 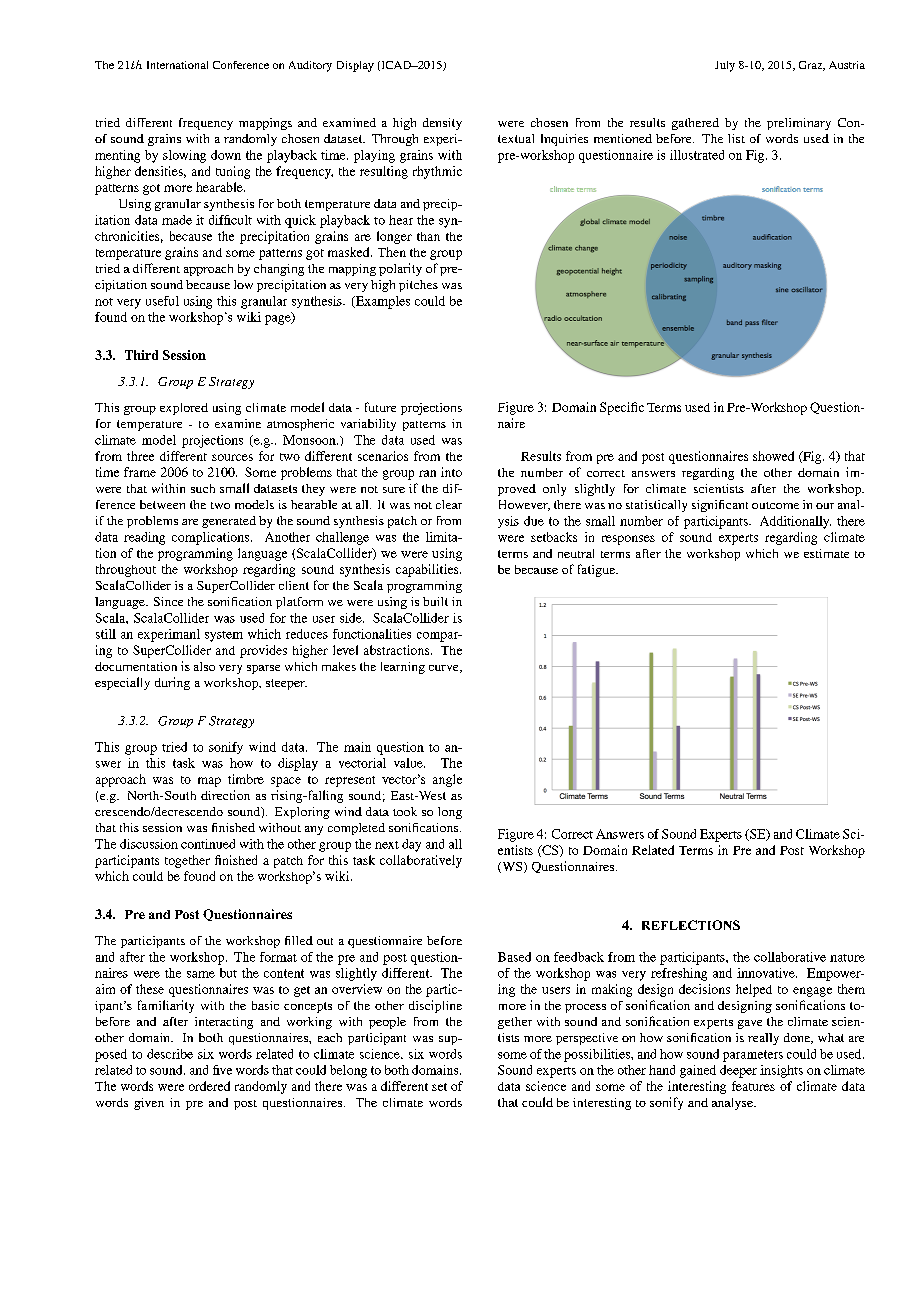 I want to click on preliminary, so click(x=799, y=124).
